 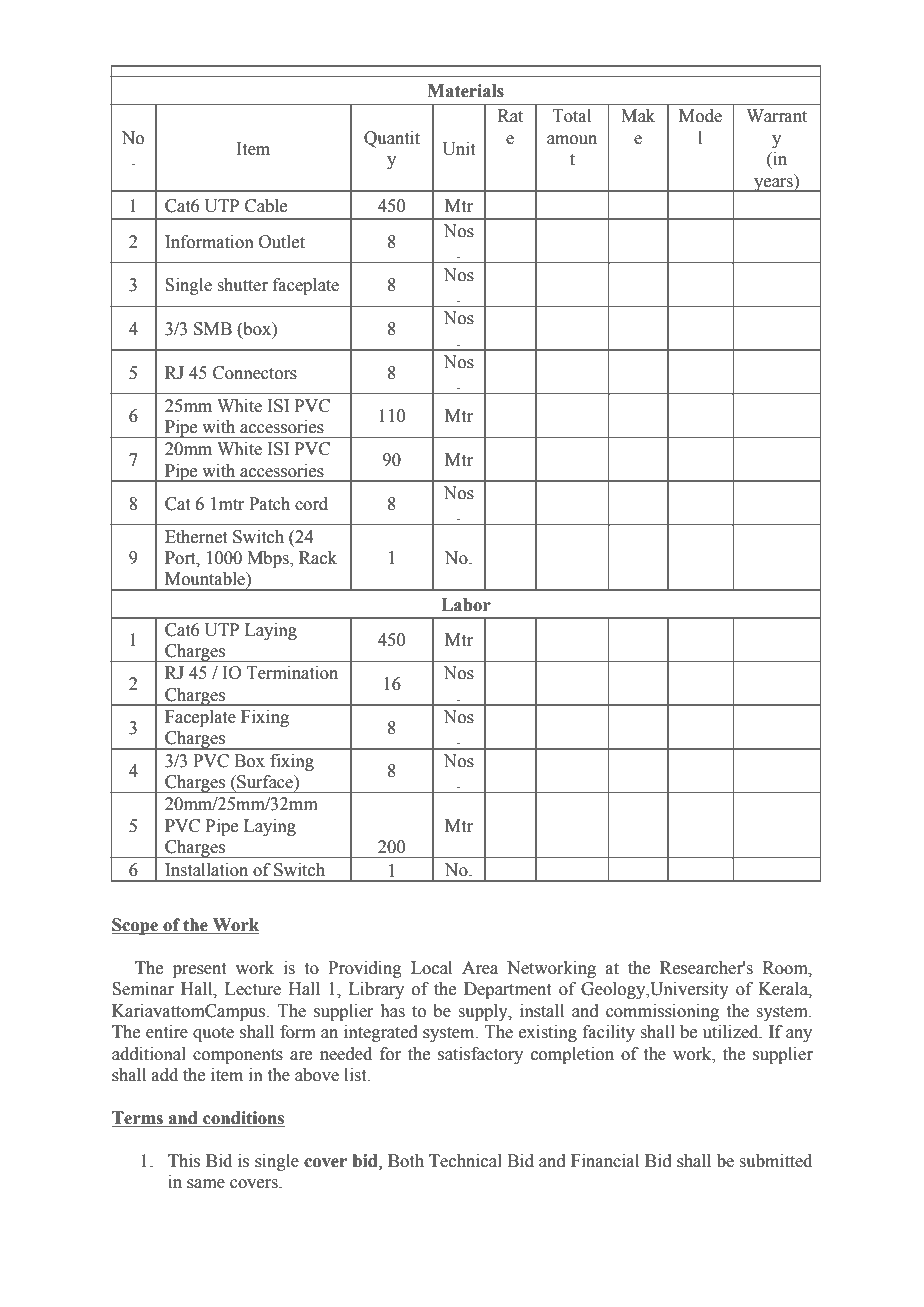 What do you see at coordinates (318, 558) in the screenshot?
I see `Rack` at bounding box center [318, 558].
